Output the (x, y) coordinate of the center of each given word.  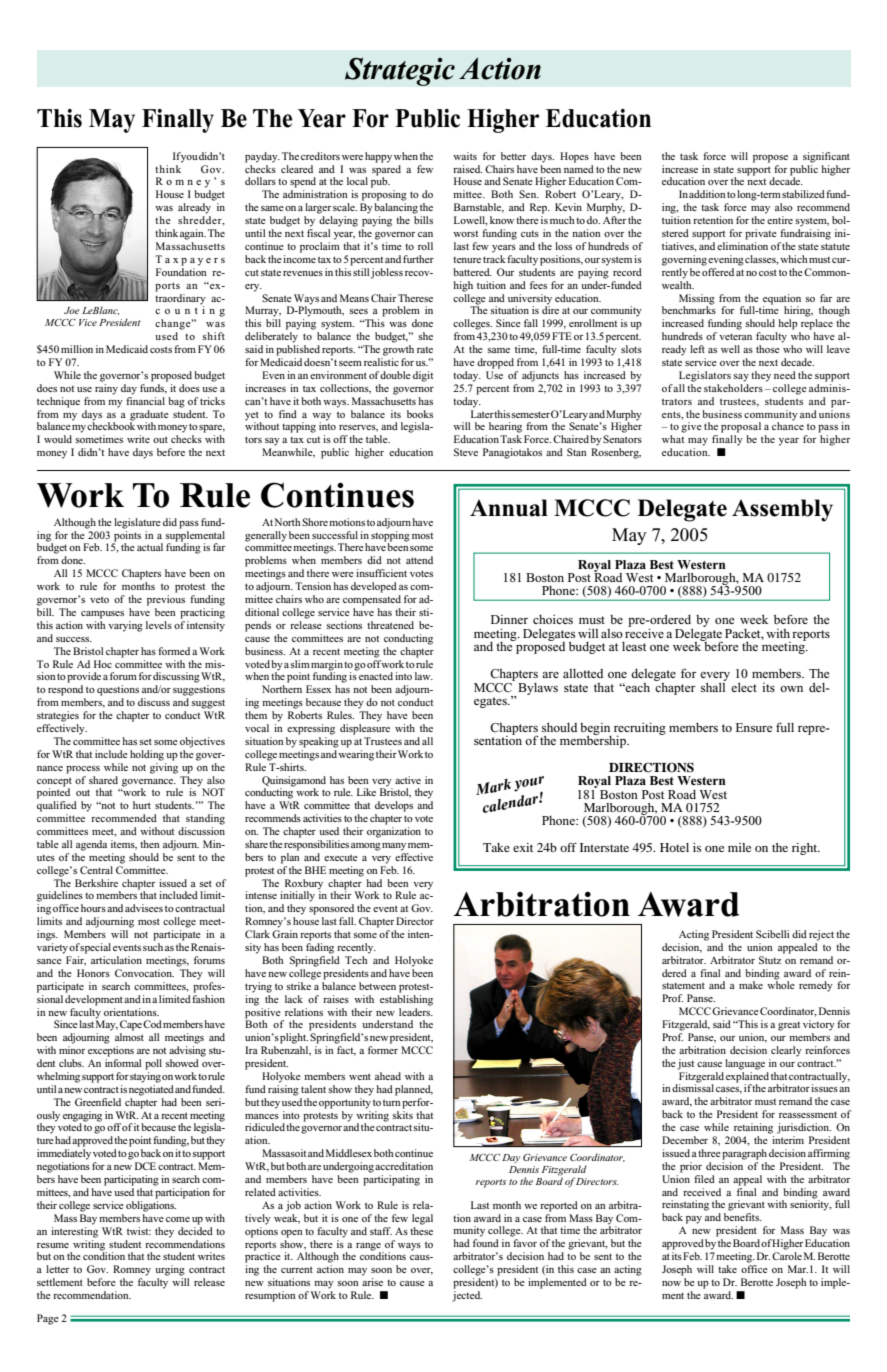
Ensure (754, 727)
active (408, 780)
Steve (466, 452)
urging (170, 1270)
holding (147, 755)
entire (780, 220)
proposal (741, 427)
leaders (416, 1010)
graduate (149, 415)
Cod (152, 1024)
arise (372, 1282)
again (193, 234)
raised (467, 169)
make (751, 985)
